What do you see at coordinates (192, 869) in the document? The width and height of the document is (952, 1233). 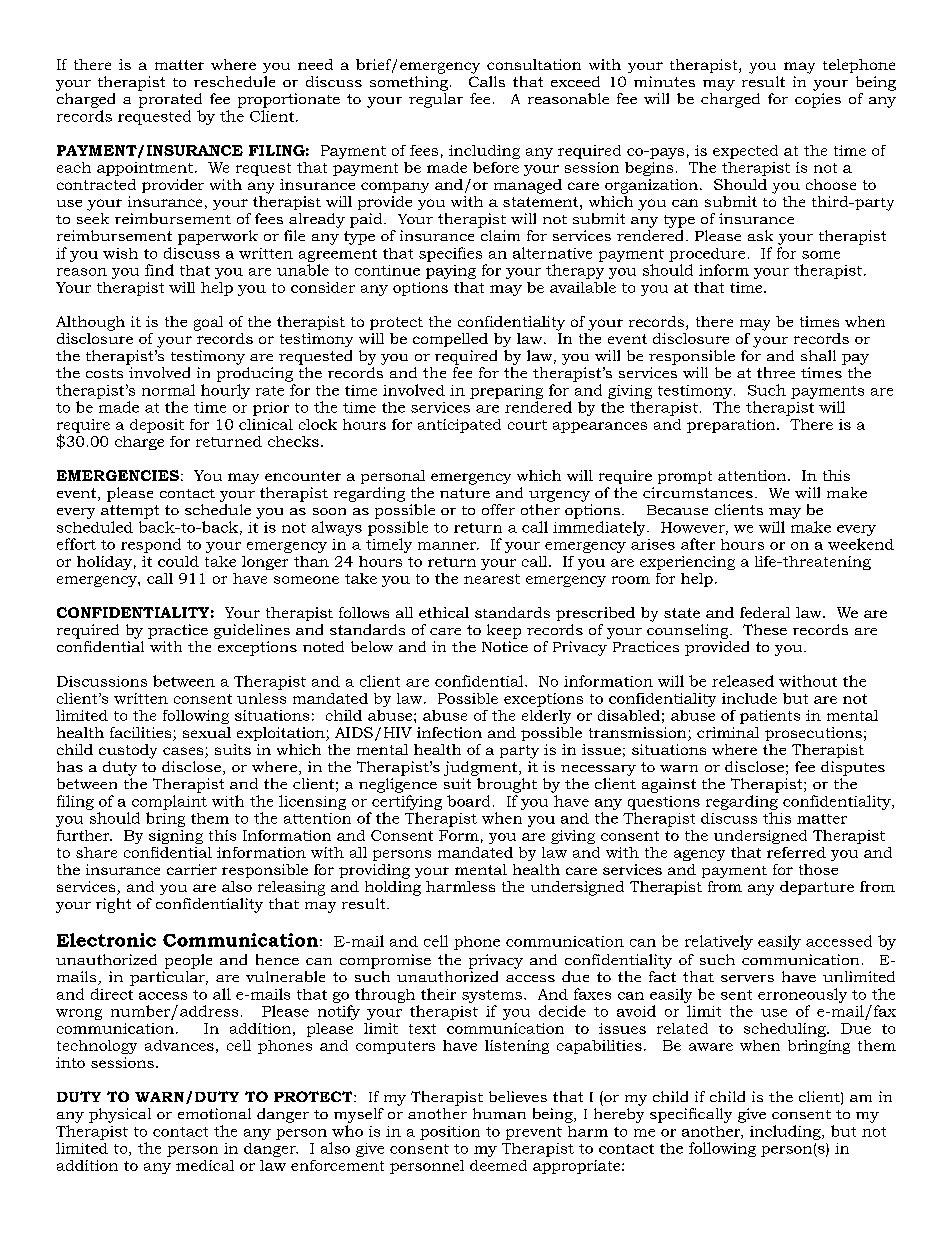 I see `carrier` at bounding box center [192, 869].
